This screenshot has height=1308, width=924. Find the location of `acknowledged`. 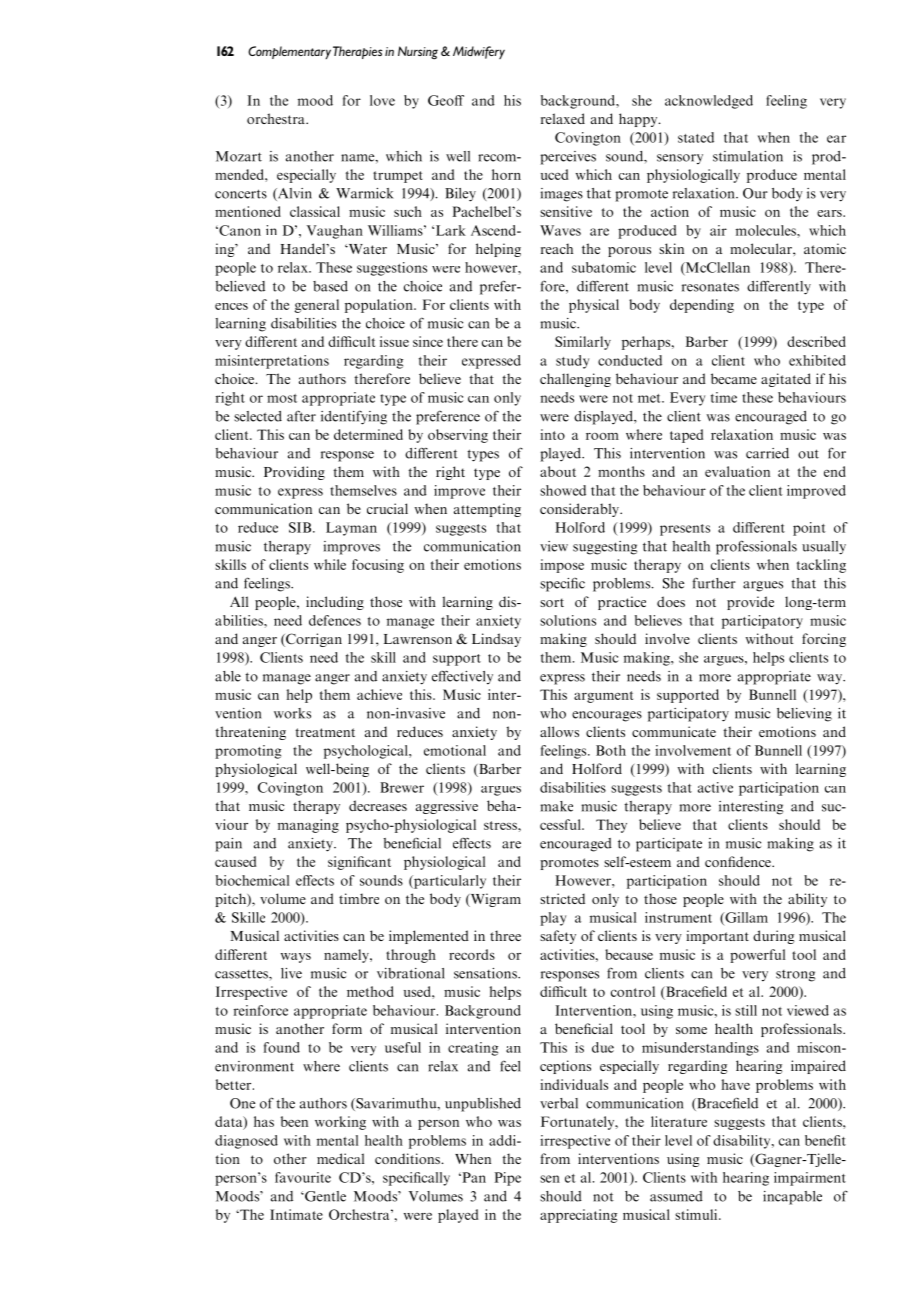

acknowledged is located at coordinates (709, 102).
